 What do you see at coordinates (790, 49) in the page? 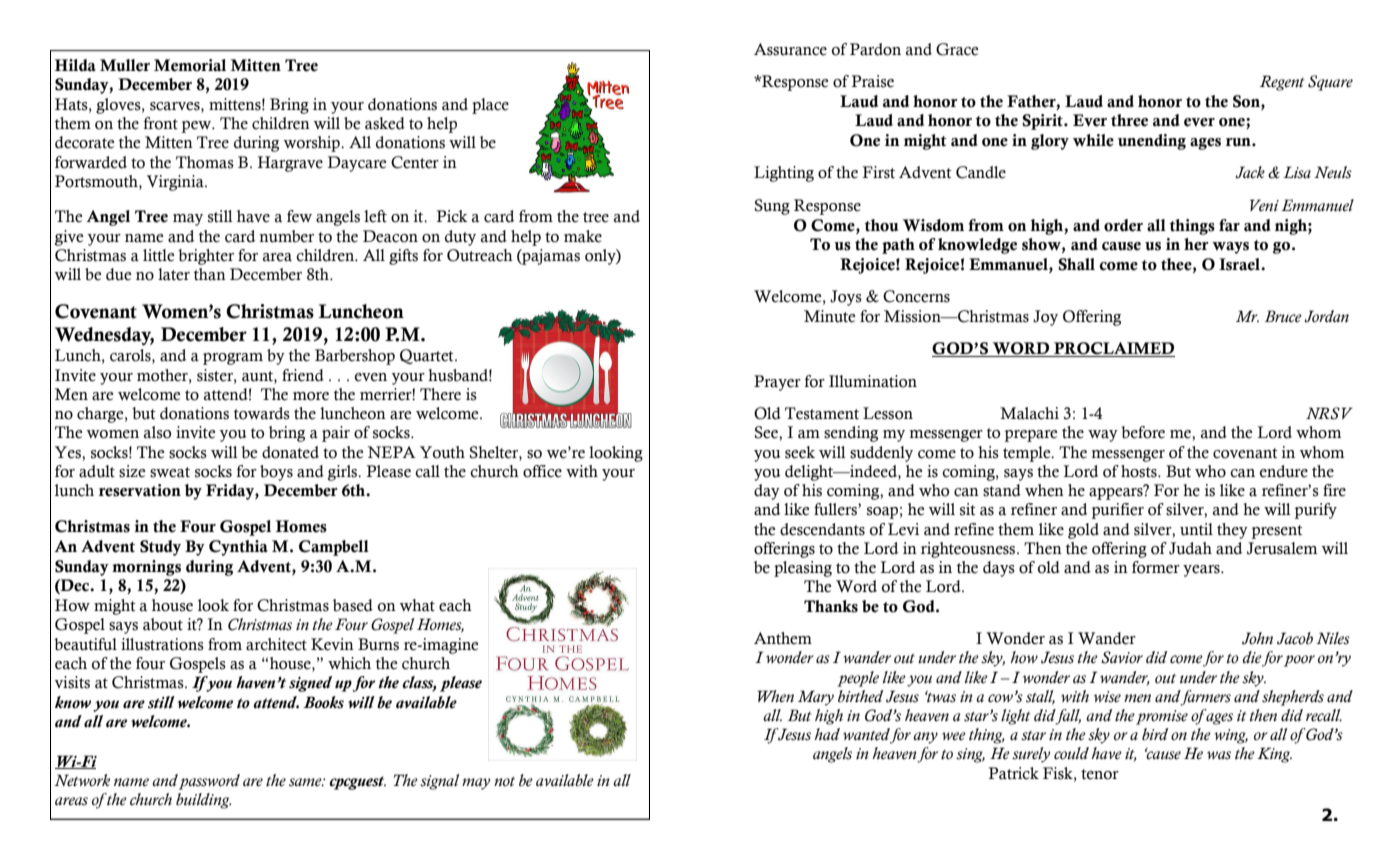
I see `Assurance` at bounding box center [790, 49].
